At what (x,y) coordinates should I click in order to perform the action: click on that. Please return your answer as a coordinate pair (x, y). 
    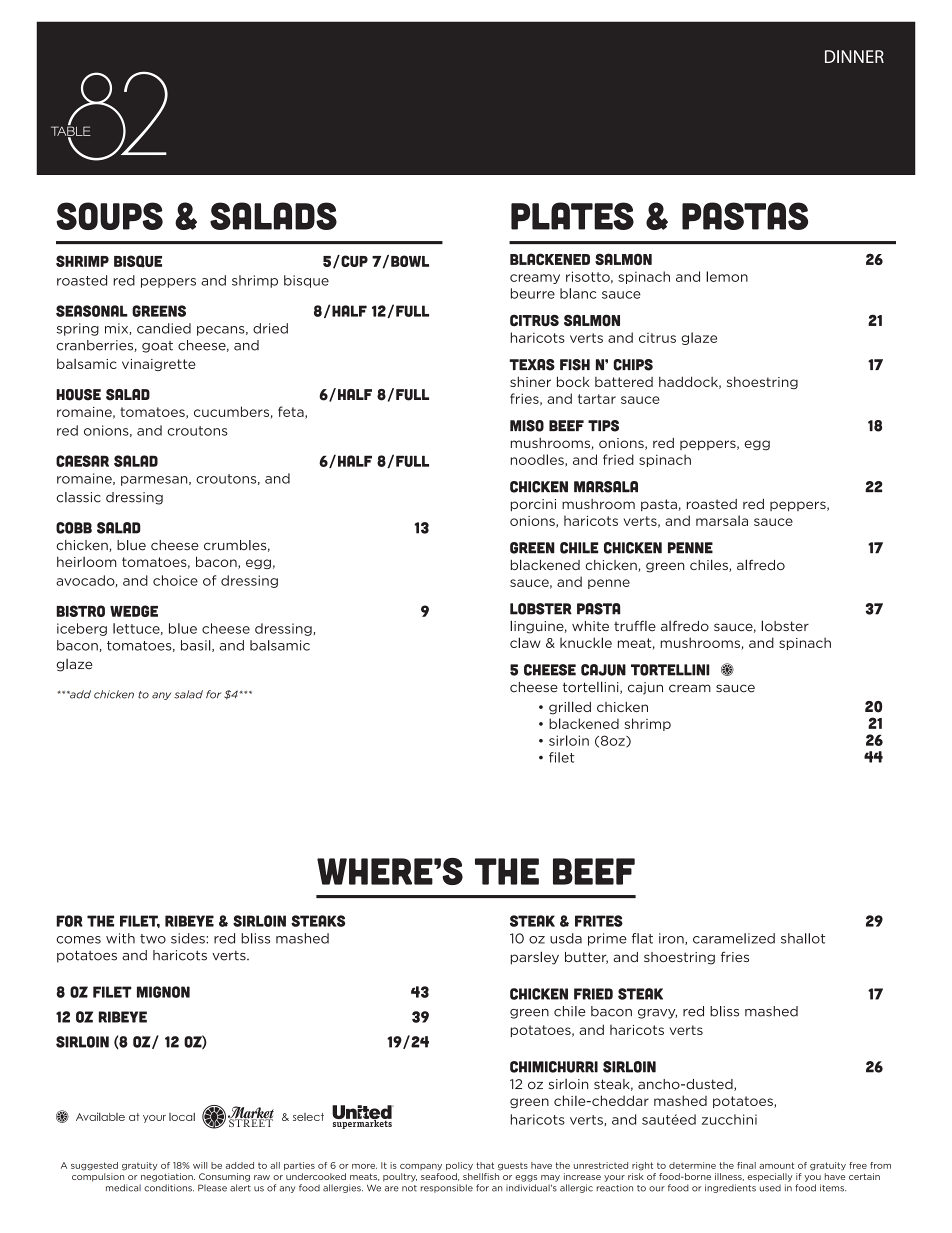
    Looking at the image, I should click on (485, 1165).
